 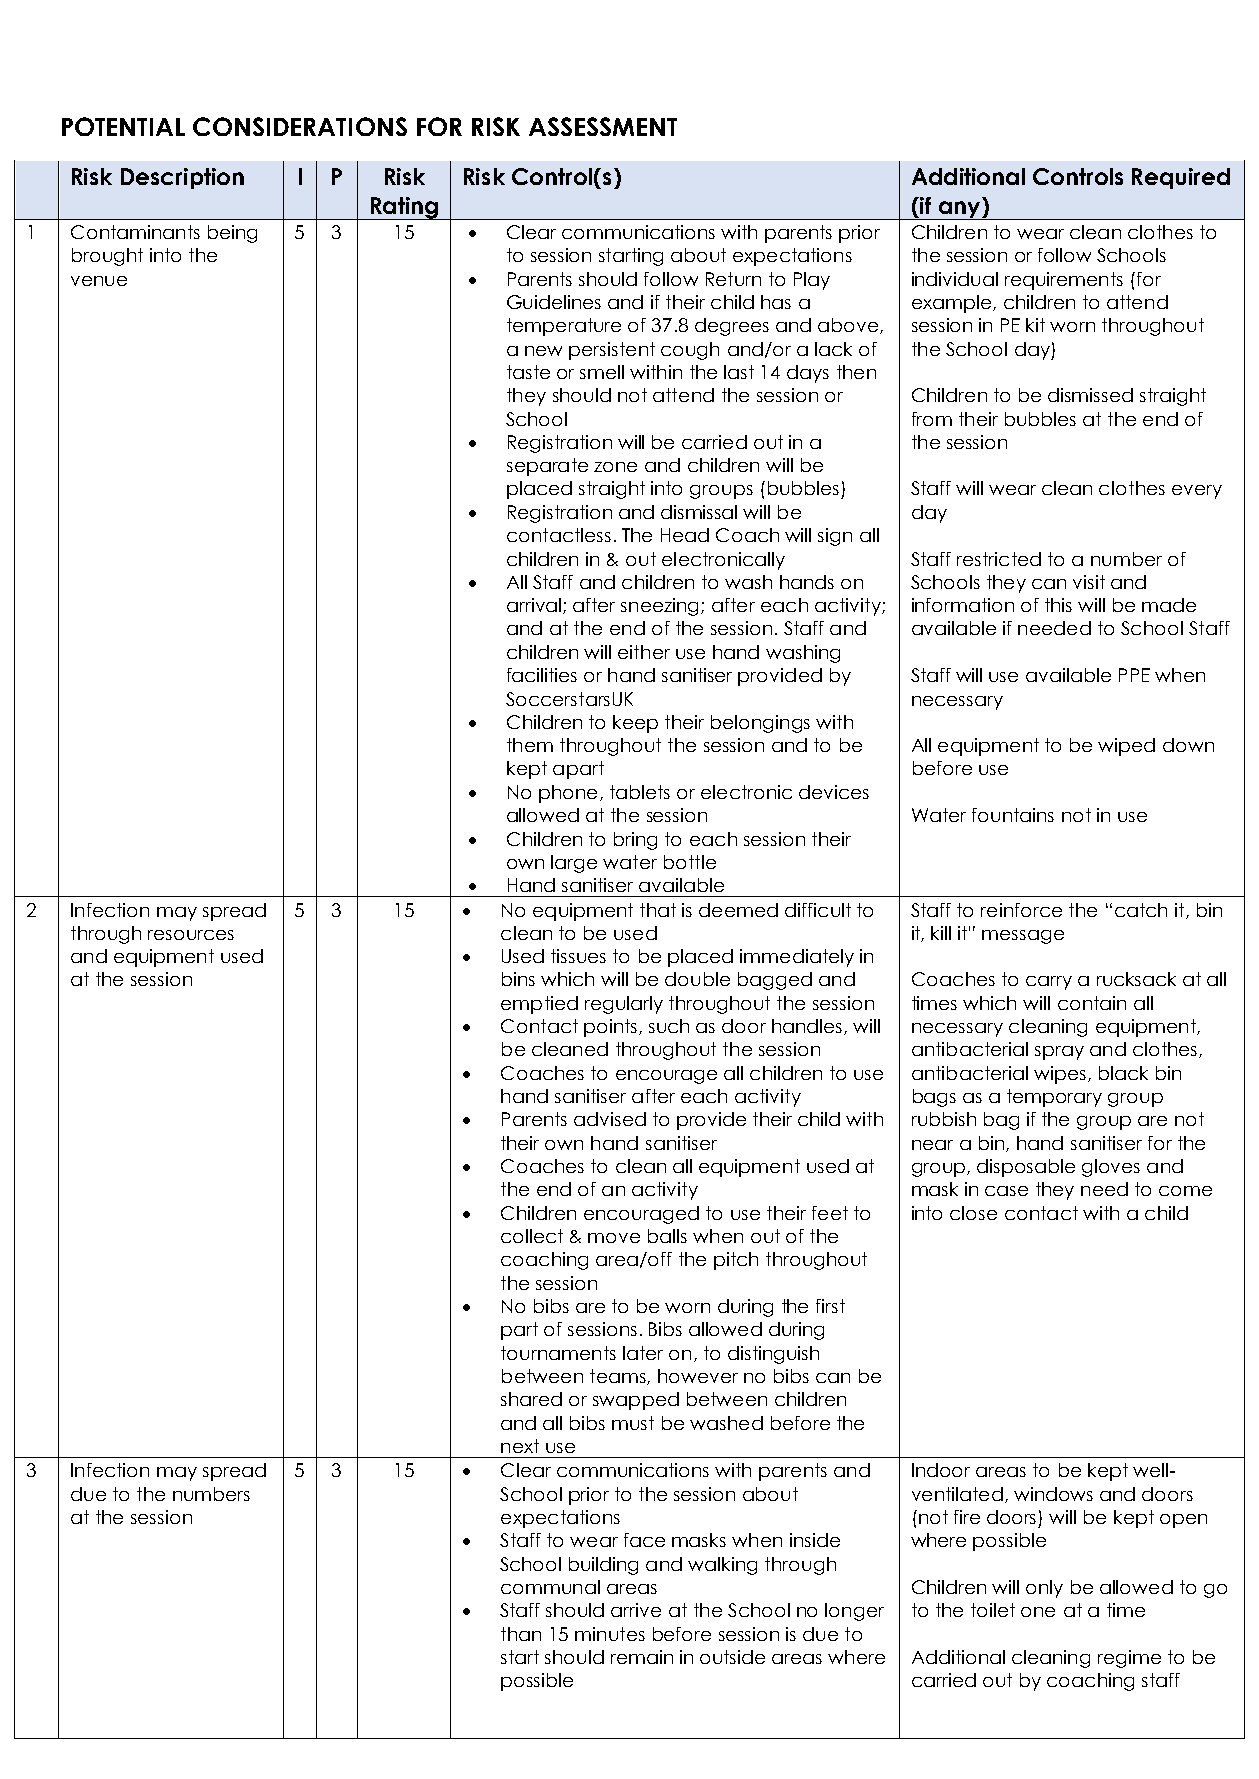 I want to click on ASSESSMENT, so click(x=603, y=126).
